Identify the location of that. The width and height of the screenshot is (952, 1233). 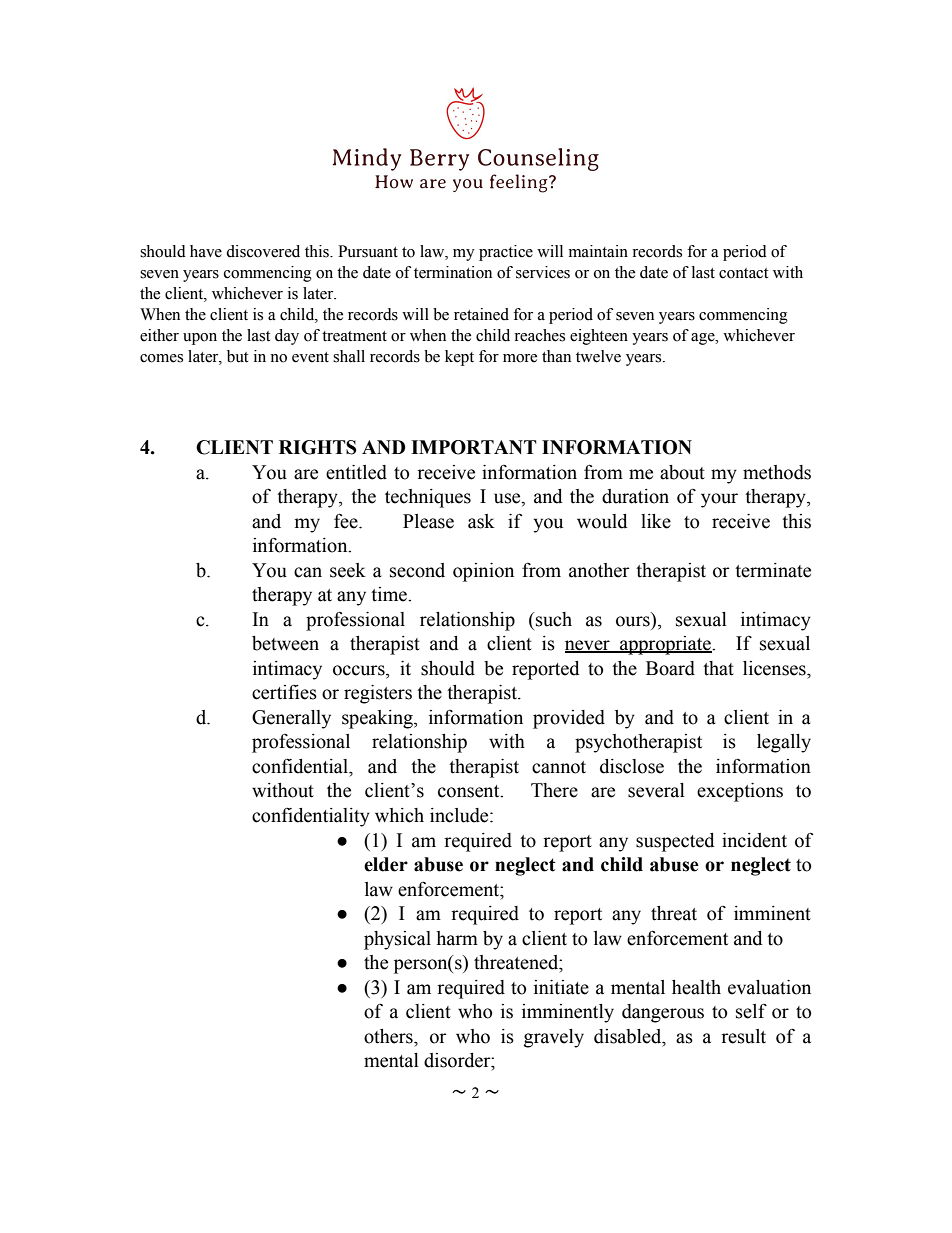
(718, 668).
